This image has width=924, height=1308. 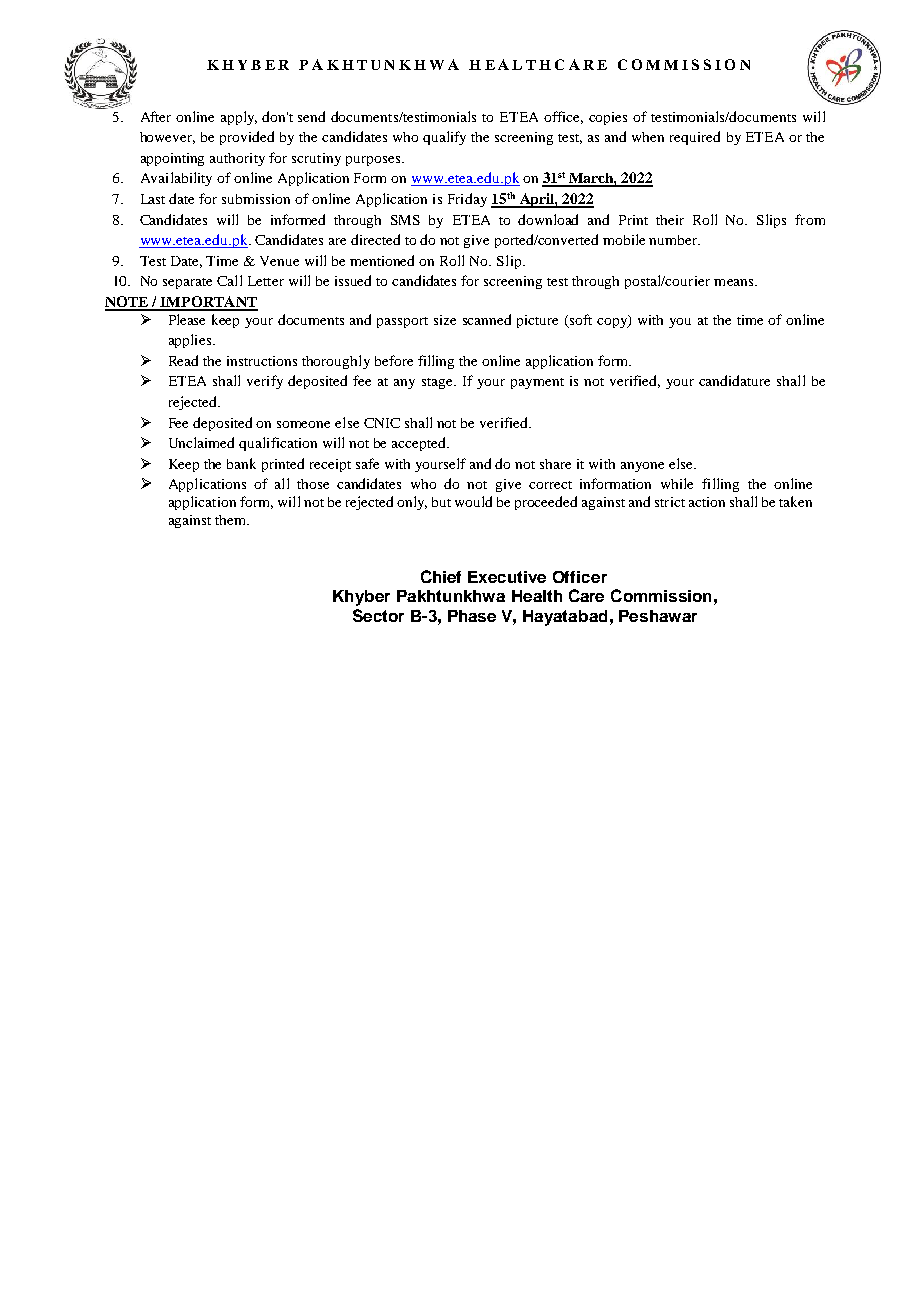 I want to click on Phase, so click(x=472, y=616).
